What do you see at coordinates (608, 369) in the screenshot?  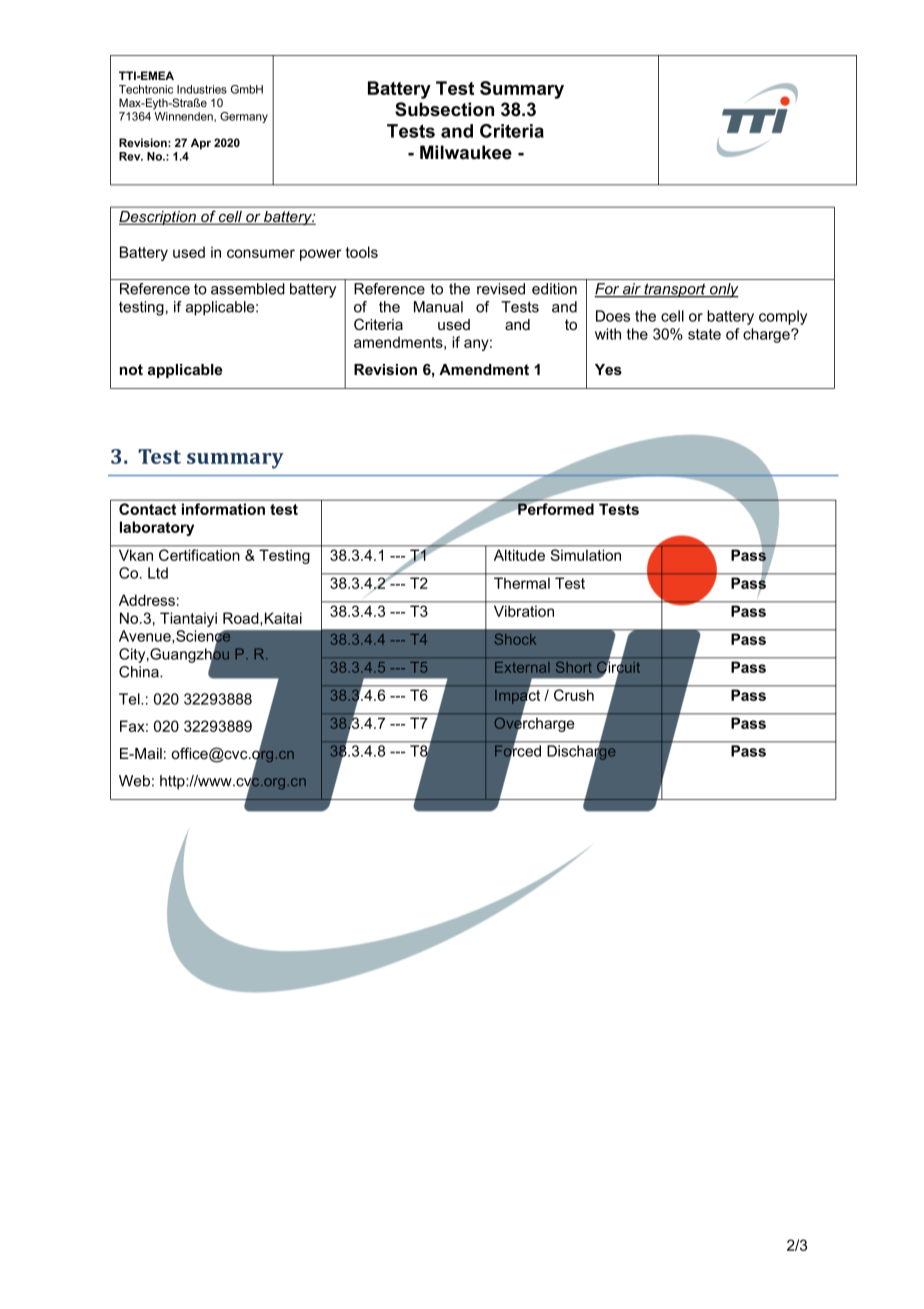 I see `Yes` at bounding box center [608, 369].
